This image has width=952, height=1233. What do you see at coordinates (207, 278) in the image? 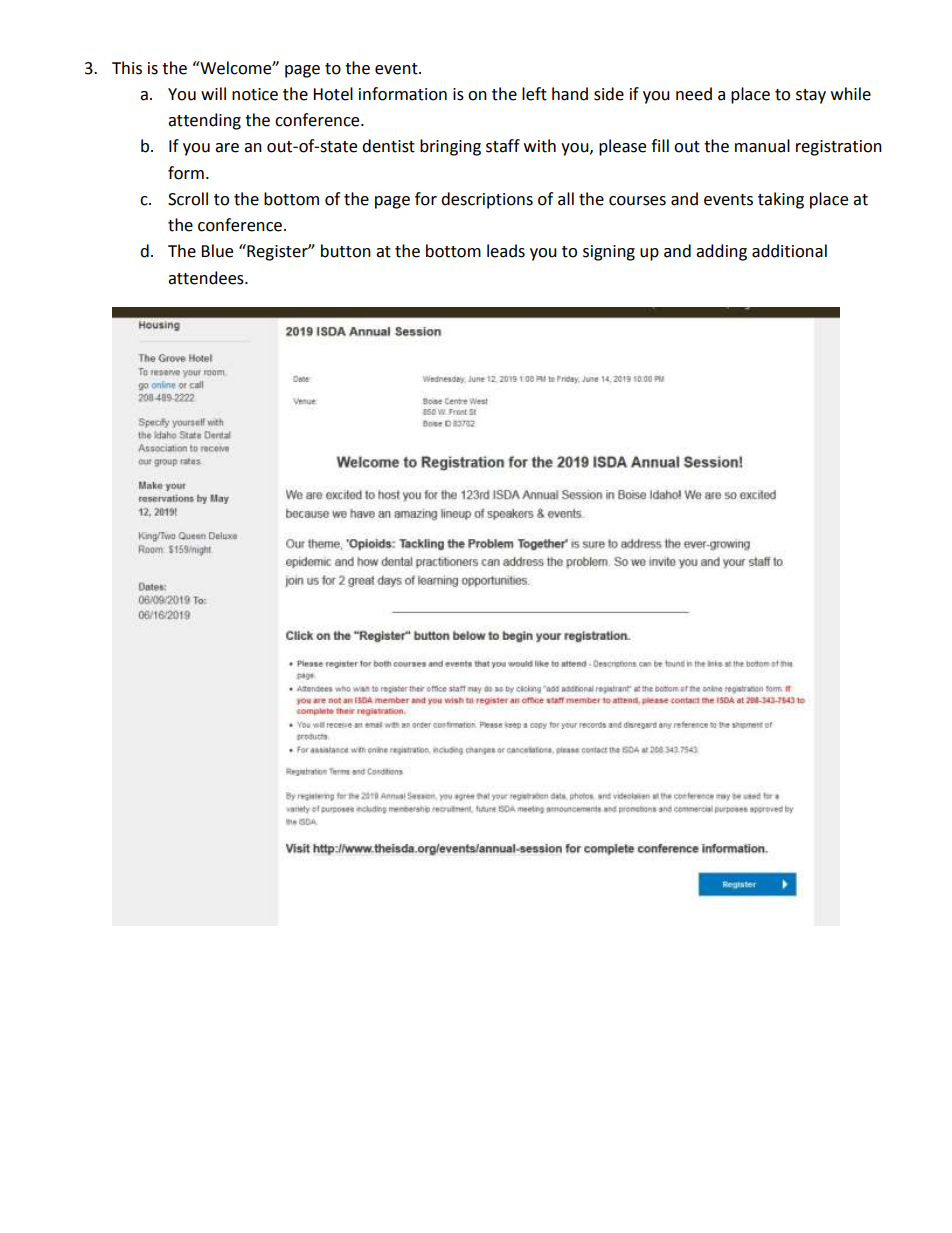
I see `attendees` at bounding box center [207, 278].
